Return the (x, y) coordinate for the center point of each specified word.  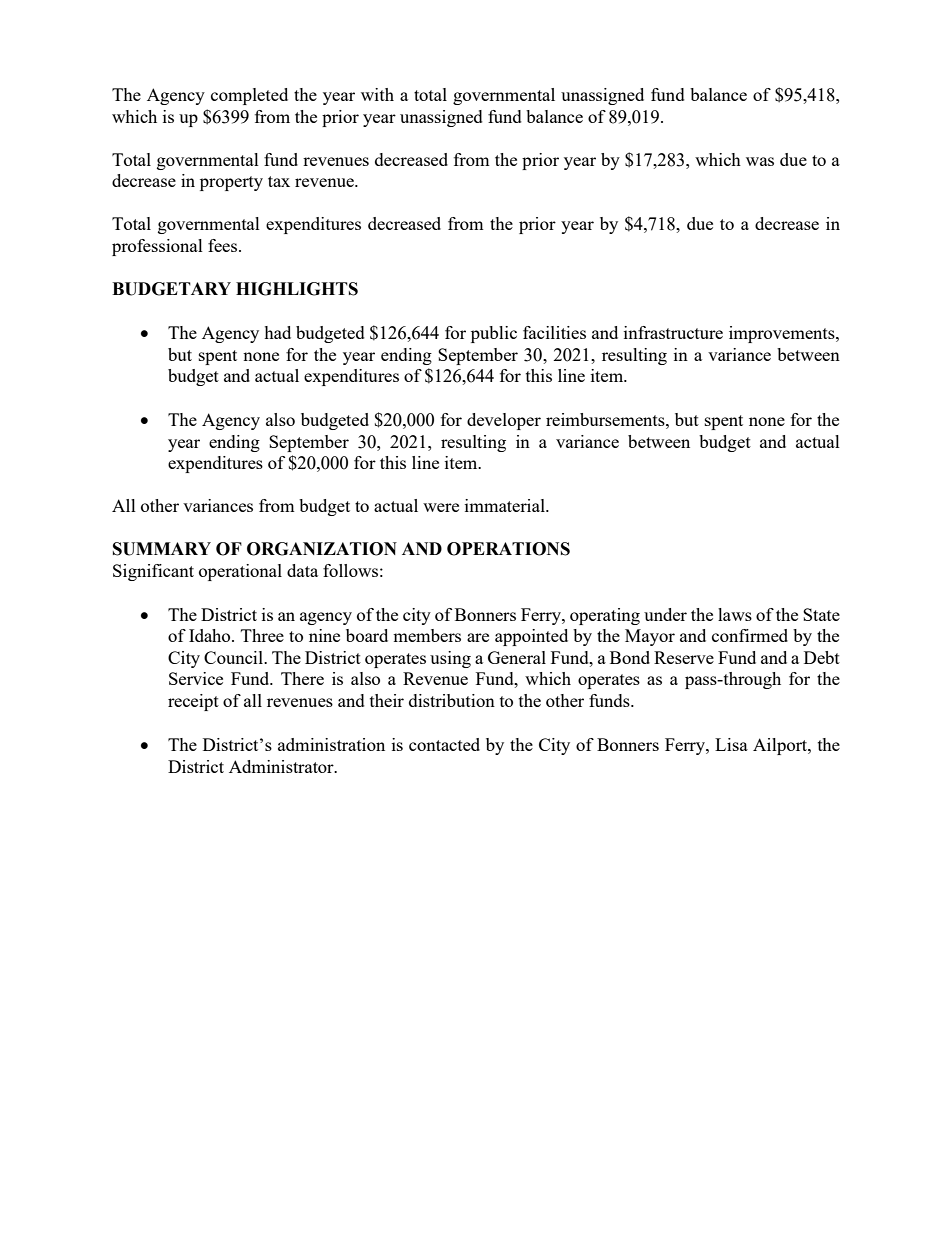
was (760, 161)
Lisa (731, 744)
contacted (444, 744)
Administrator (282, 766)
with (377, 94)
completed (249, 96)
